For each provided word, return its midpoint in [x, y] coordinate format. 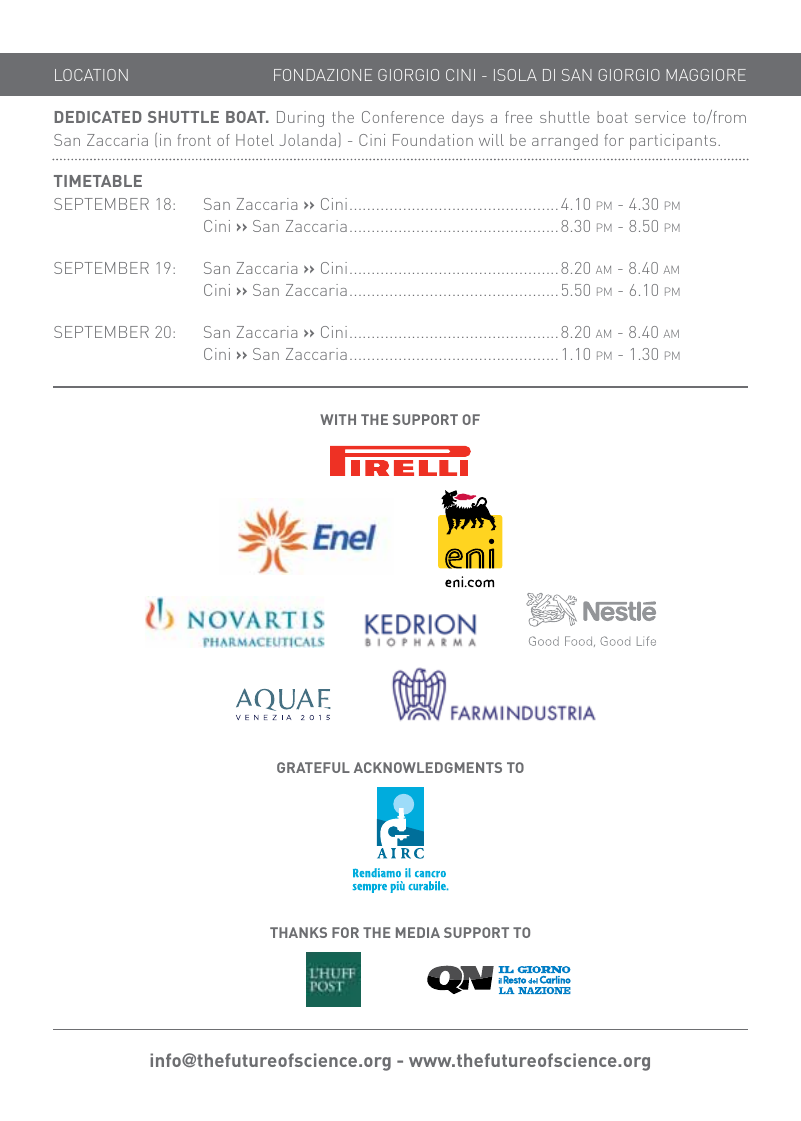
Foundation [433, 140]
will [491, 140]
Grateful [313, 767]
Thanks [298, 932]
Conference [403, 117]
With [338, 419]
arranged [565, 142]
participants [674, 142]
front [194, 140]
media [418, 932]
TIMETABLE [98, 181]
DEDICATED [98, 117]
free [518, 117]
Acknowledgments [428, 767]
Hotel [255, 140]
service [660, 117]
